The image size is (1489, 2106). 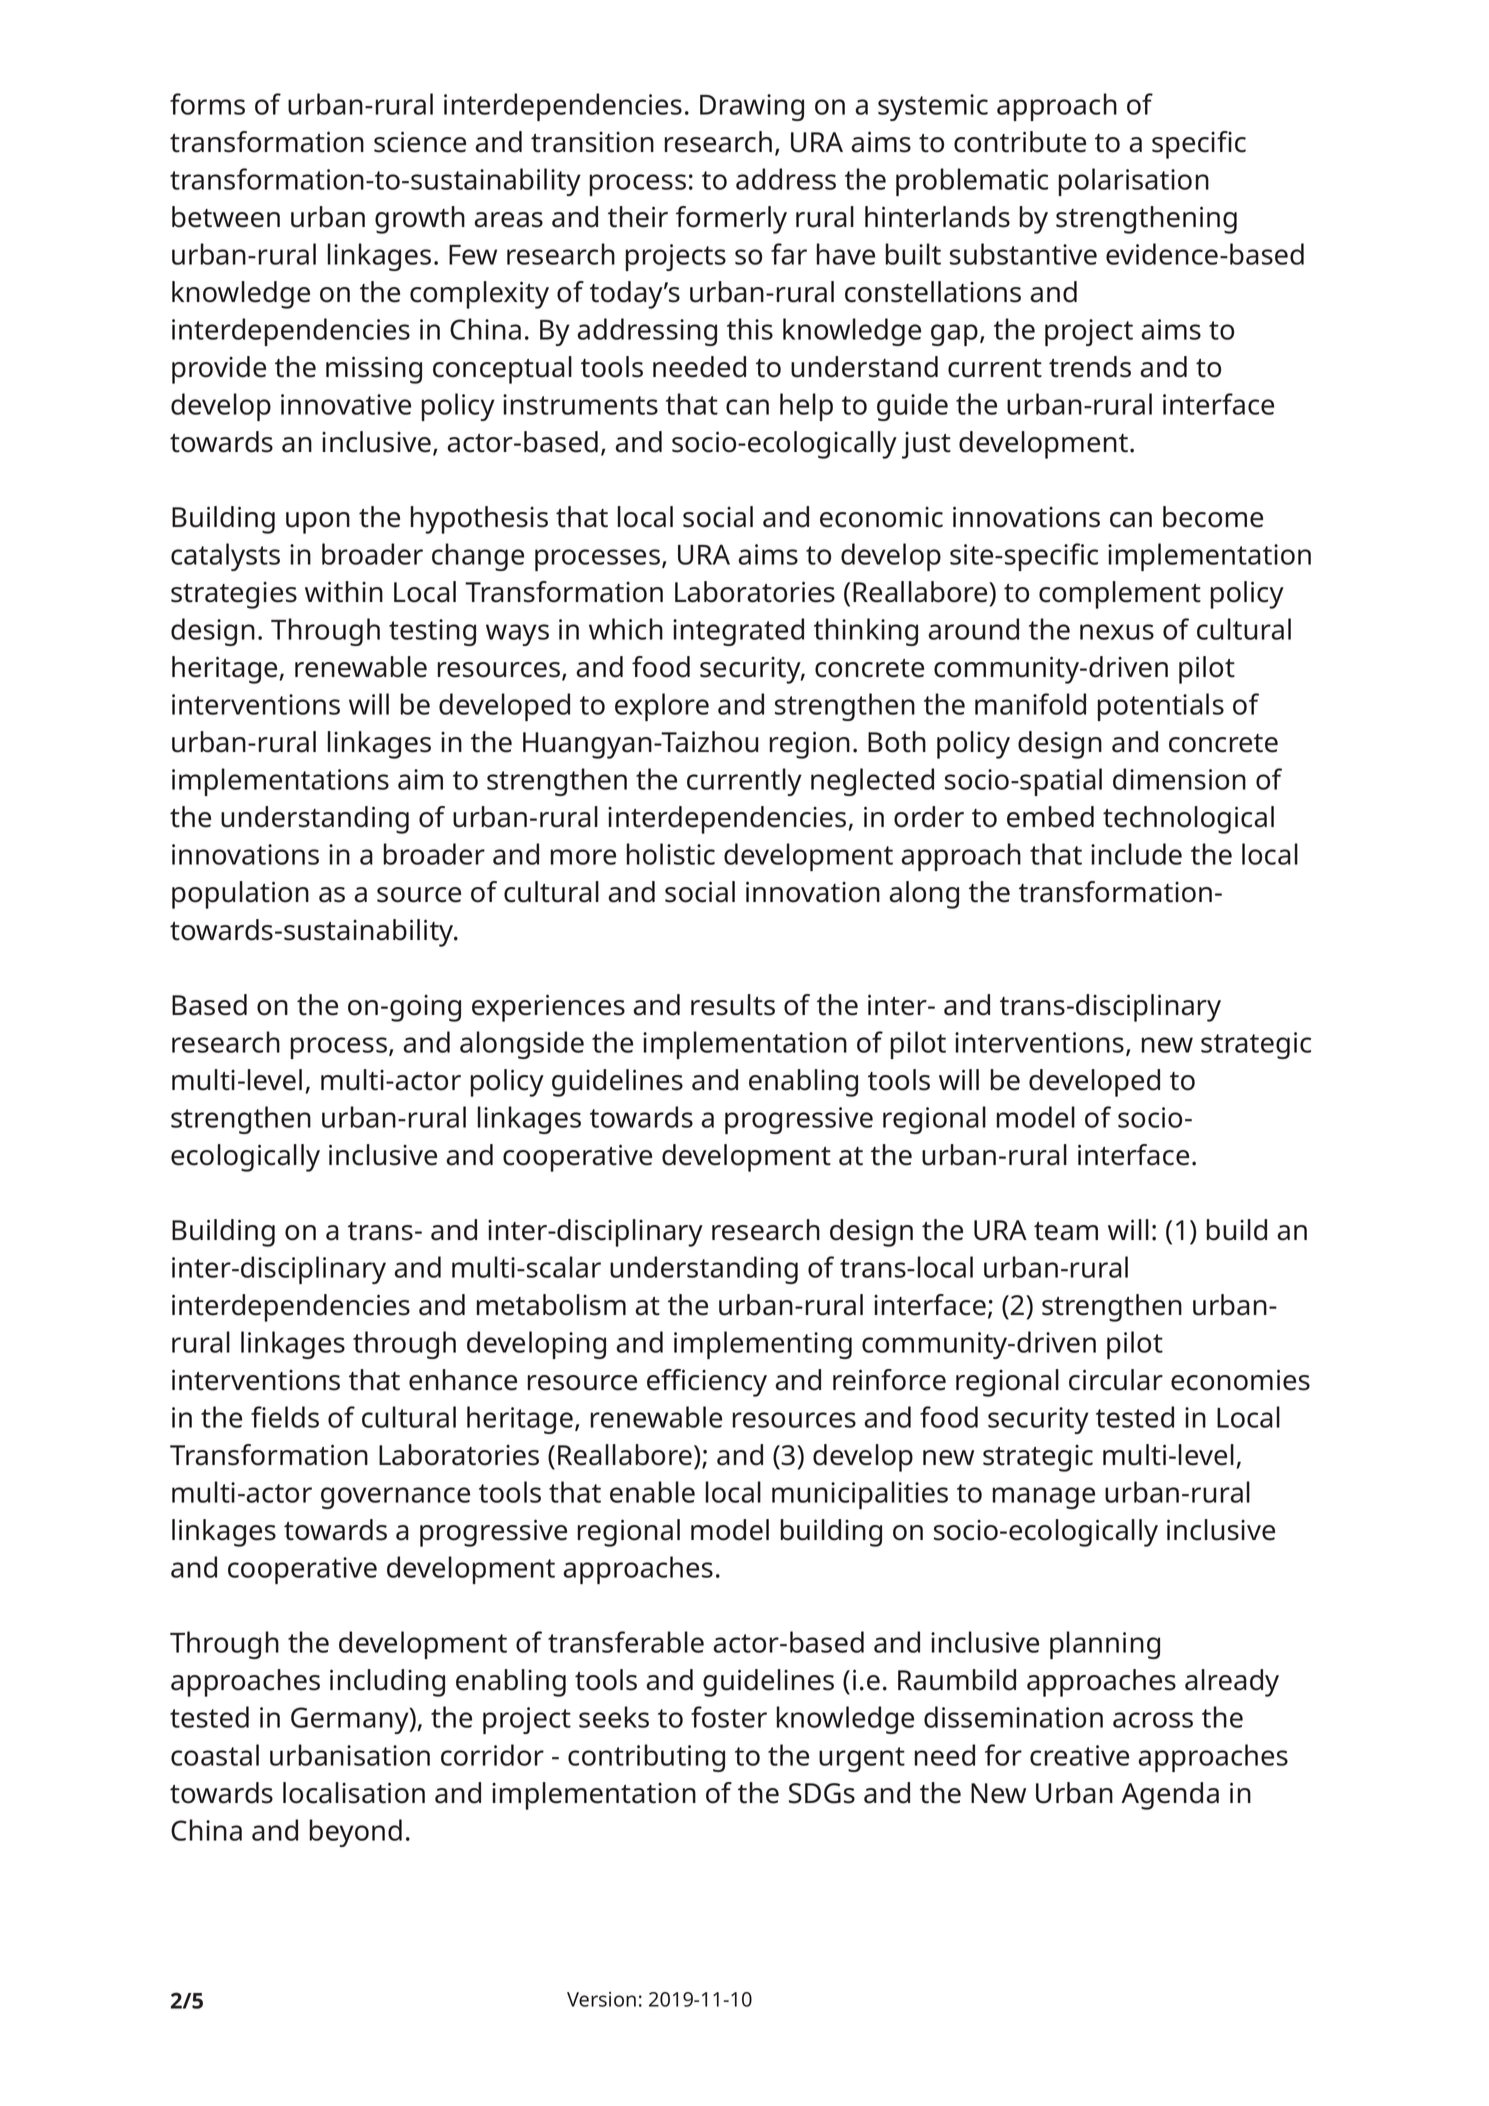 I want to click on circular, so click(x=1116, y=1380).
